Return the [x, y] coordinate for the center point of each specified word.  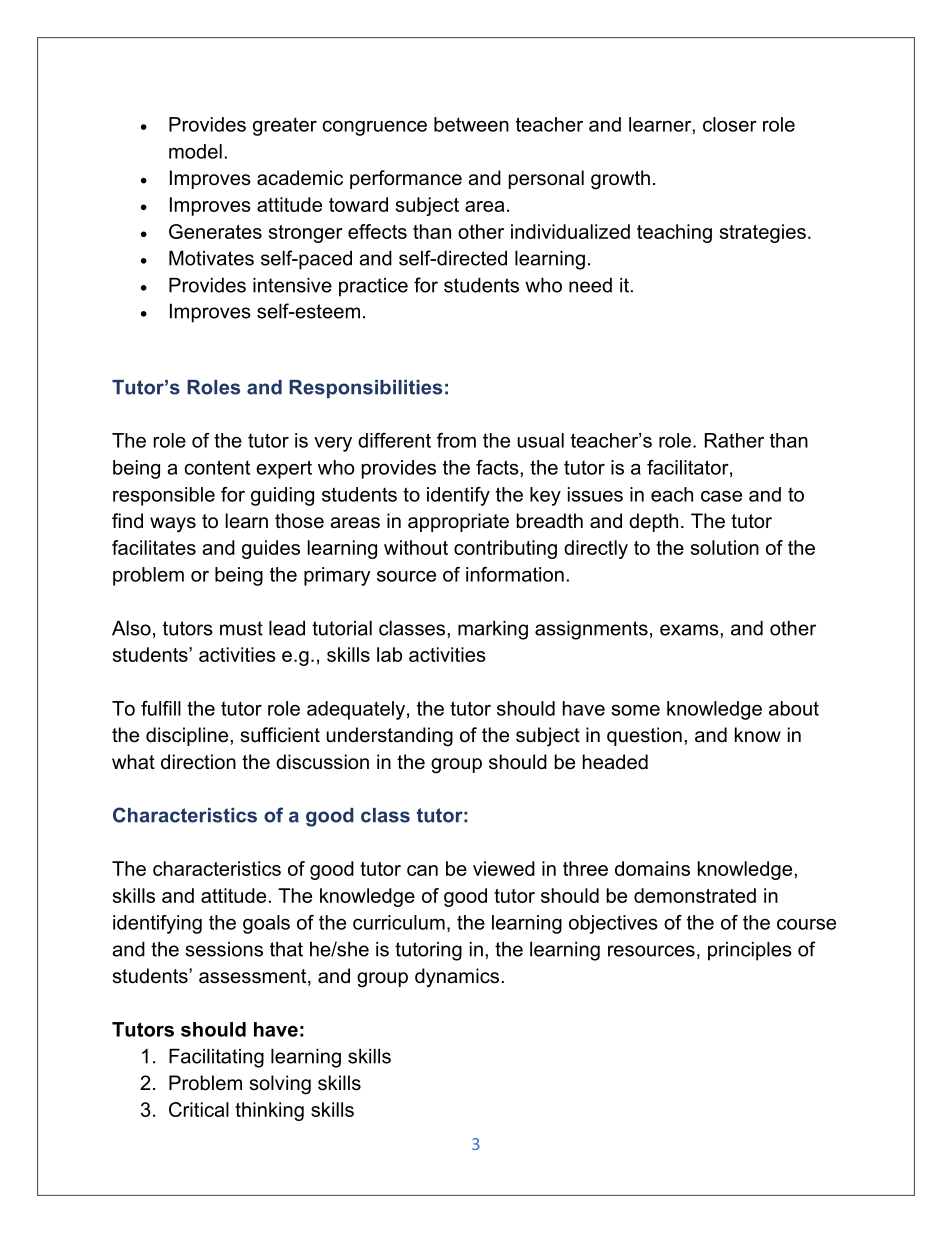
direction [198, 762]
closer [730, 124]
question [644, 736]
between [471, 124]
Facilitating [216, 1058]
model [195, 151]
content [217, 467]
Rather [734, 440]
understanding [389, 737]
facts [498, 467]
